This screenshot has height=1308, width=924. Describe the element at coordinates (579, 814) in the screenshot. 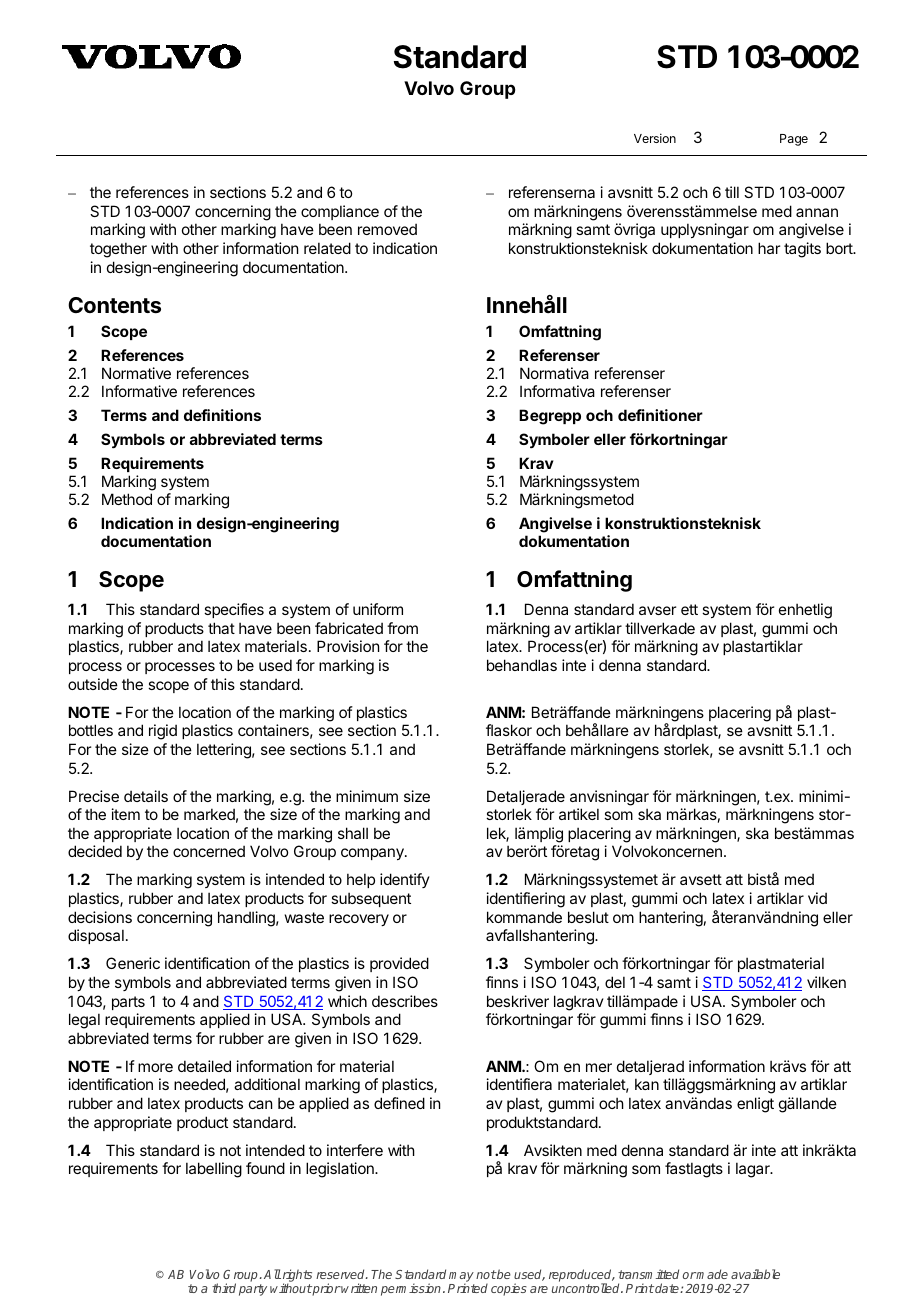

I see `artikel` at that location.
